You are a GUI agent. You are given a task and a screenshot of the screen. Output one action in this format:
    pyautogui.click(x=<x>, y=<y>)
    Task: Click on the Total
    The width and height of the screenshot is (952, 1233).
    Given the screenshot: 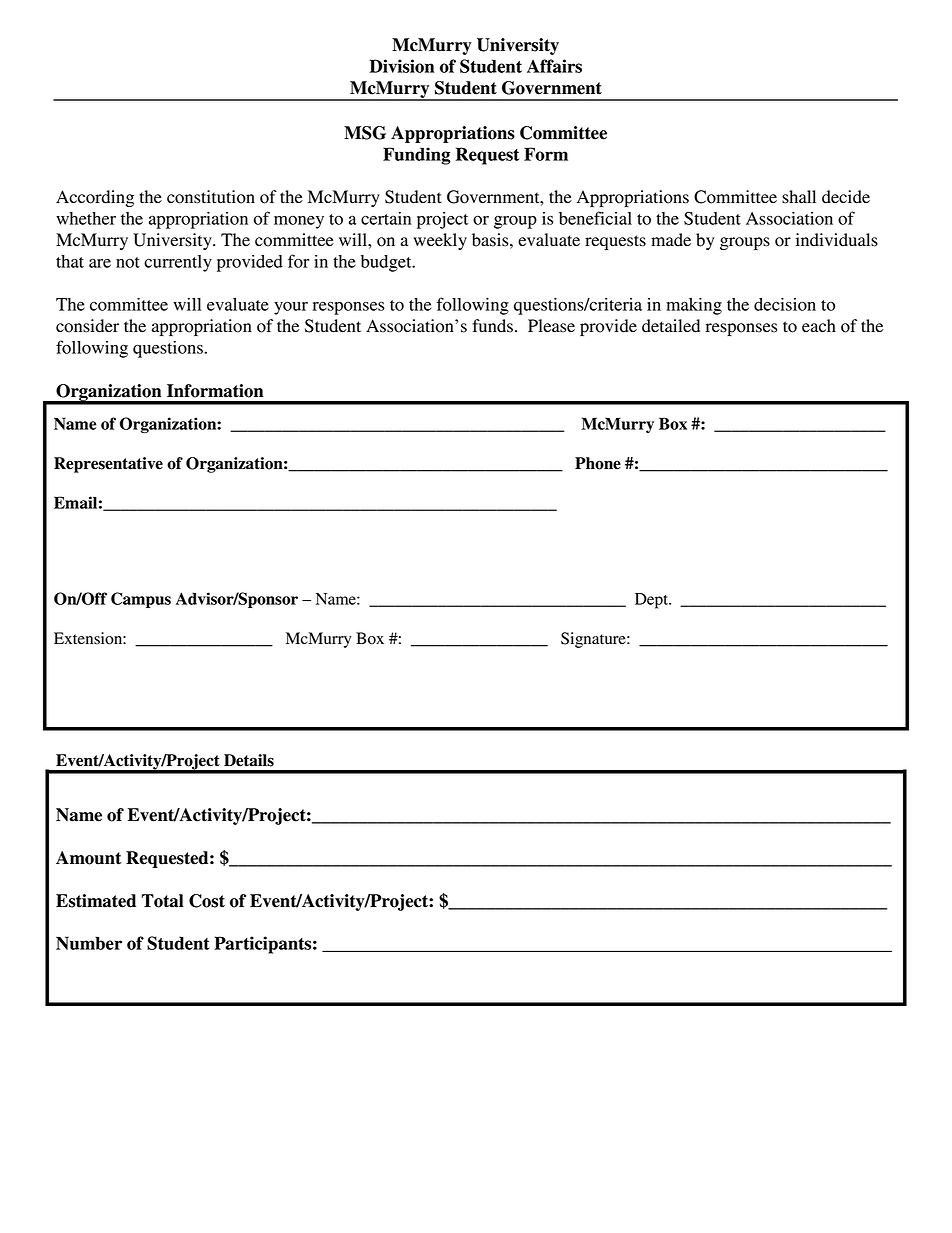 What is the action you would take?
    pyautogui.click(x=162, y=901)
